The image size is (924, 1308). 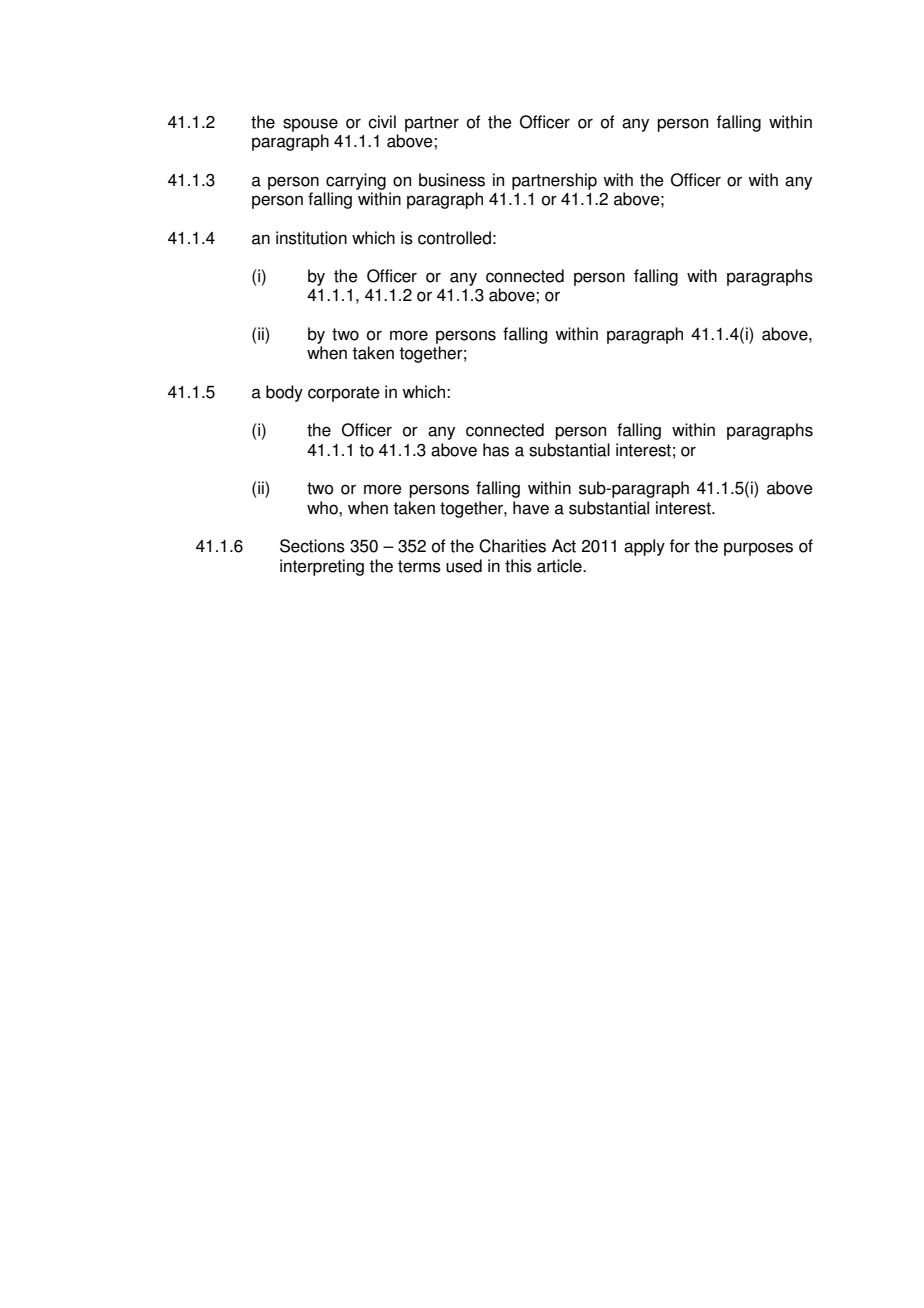 What do you see at coordinates (310, 125) in the screenshot?
I see `spouse` at bounding box center [310, 125].
